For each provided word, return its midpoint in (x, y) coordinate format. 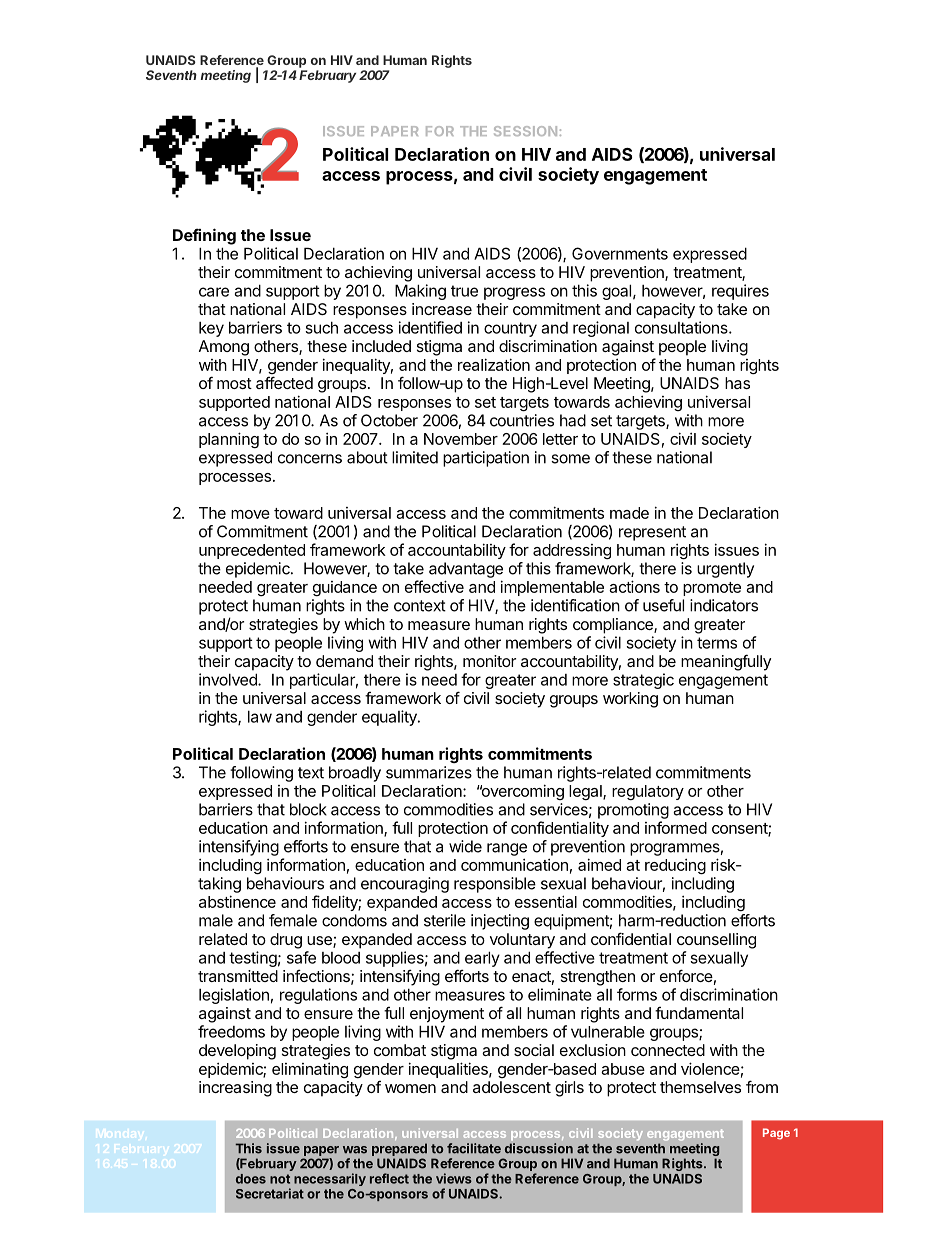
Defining (204, 236)
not (280, 1179)
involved (229, 679)
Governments (620, 253)
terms (717, 643)
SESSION (525, 131)
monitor (489, 661)
